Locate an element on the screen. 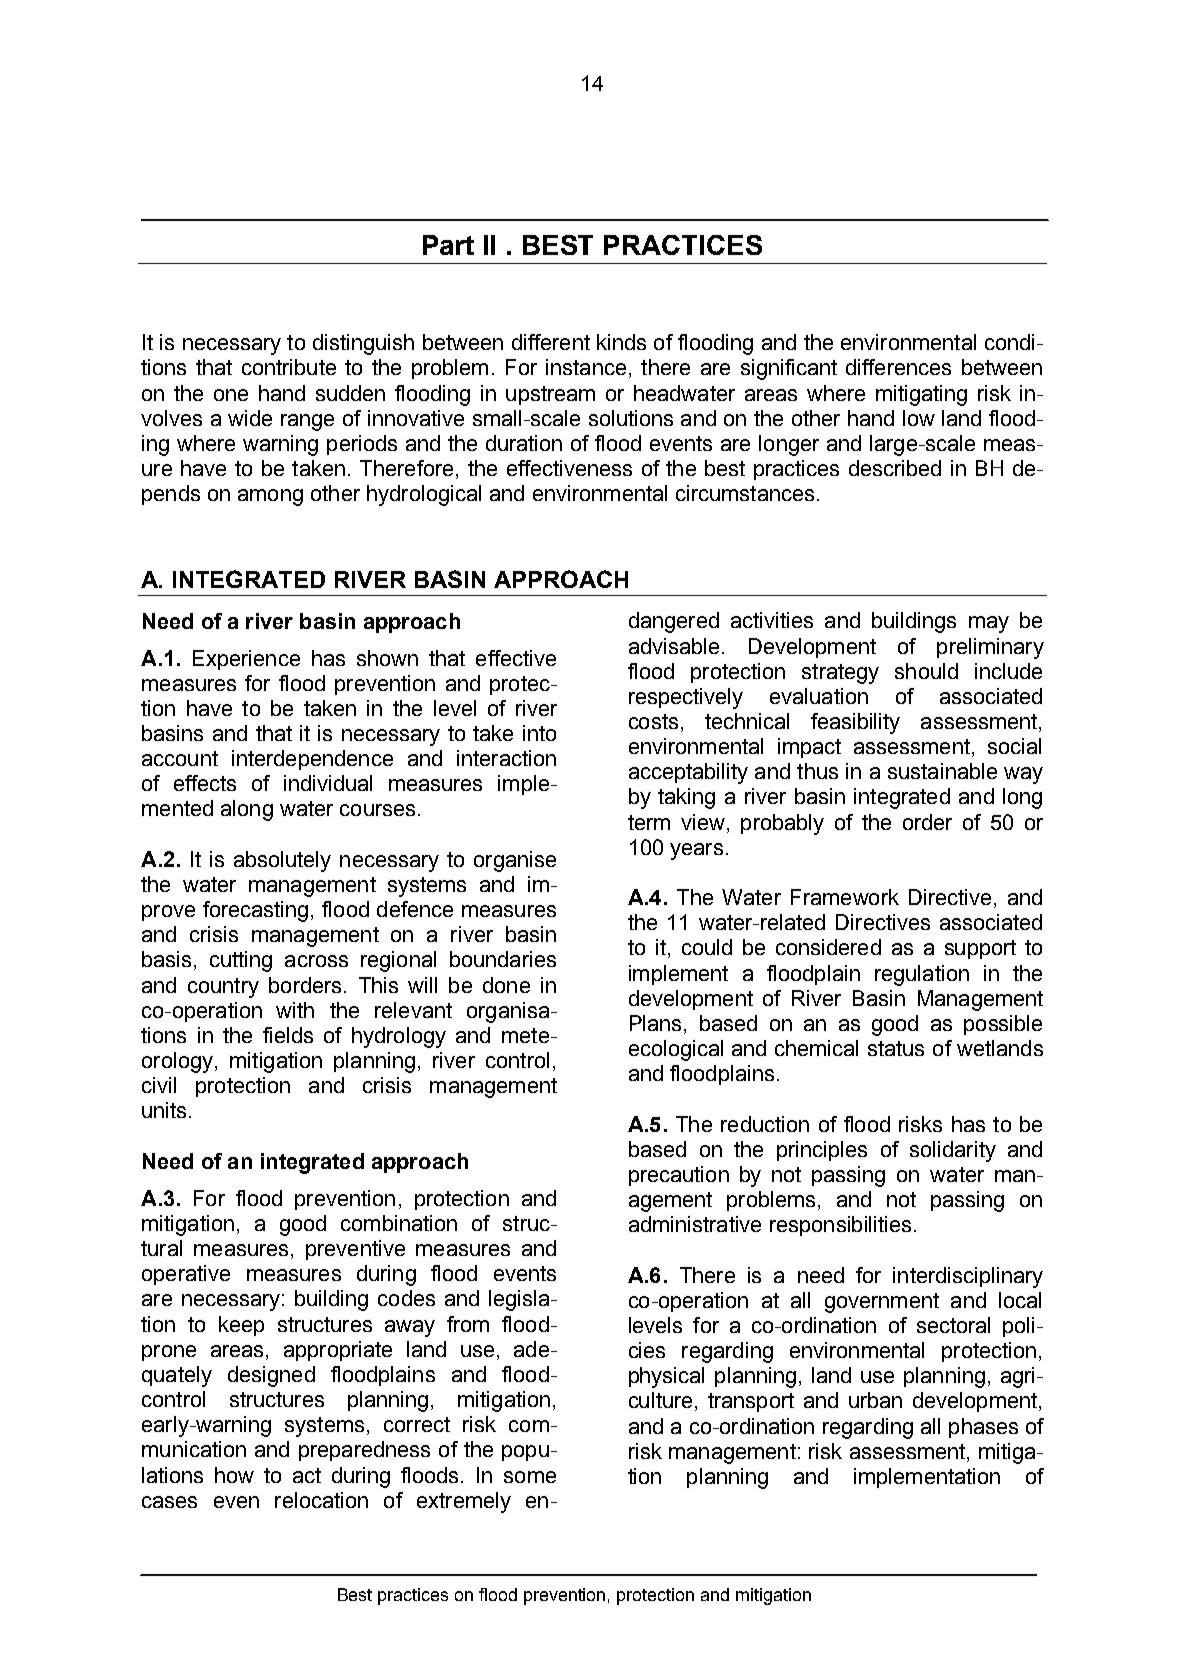 The width and height of the screenshot is (1184, 1675). some is located at coordinates (530, 1477).
